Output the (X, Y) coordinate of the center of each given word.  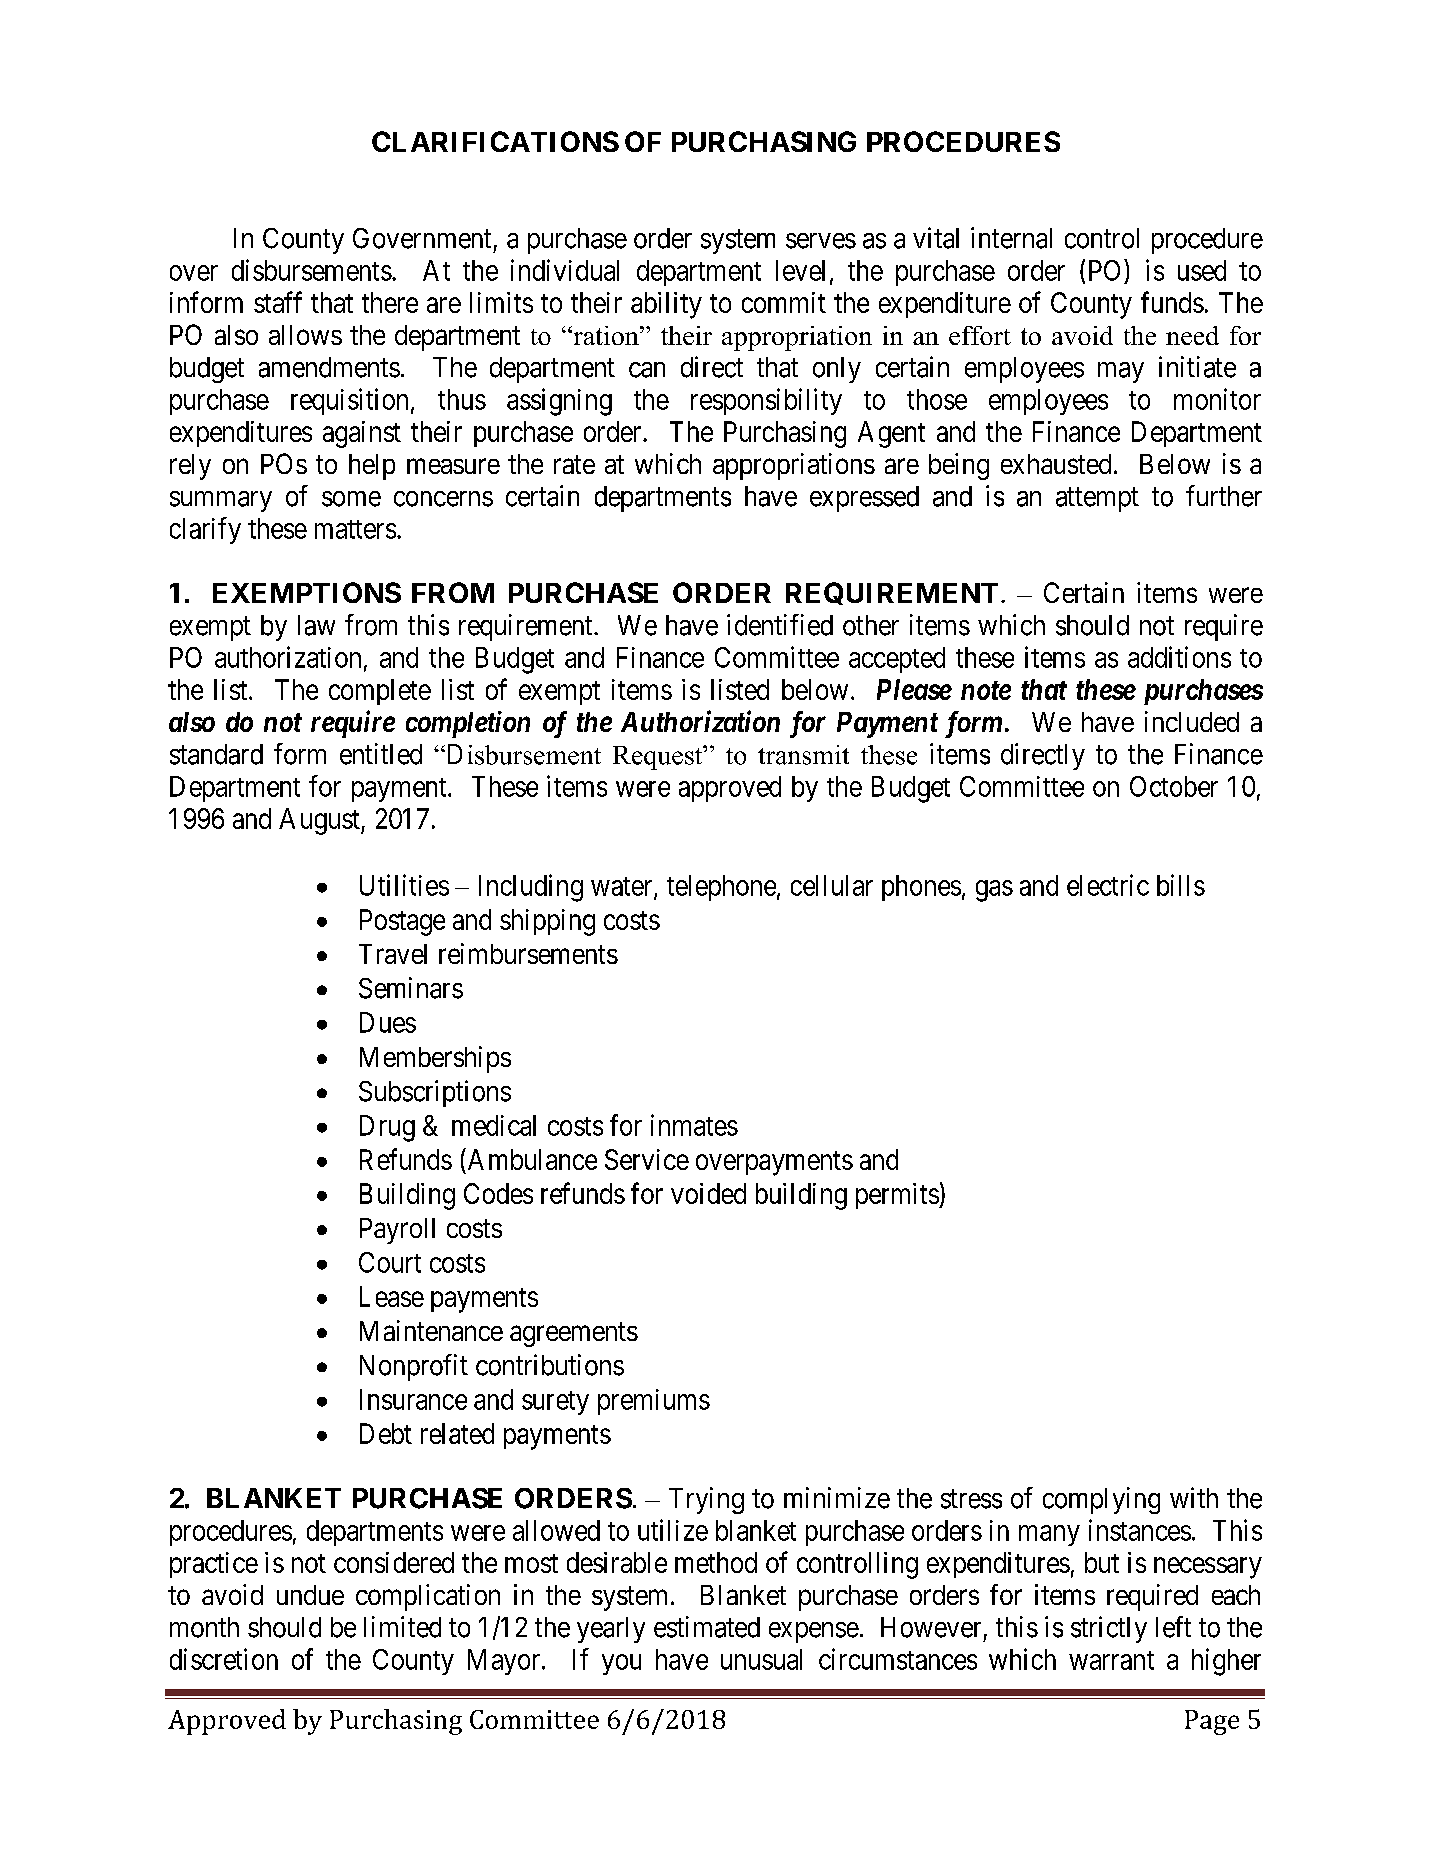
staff (278, 302)
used (1202, 270)
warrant (1111, 1660)
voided (708, 1193)
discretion (224, 1659)
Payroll (397, 1231)
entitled (381, 754)
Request (659, 757)
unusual (761, 1659)
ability (666, 305)
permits (898, 1196)
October (1174, 786)
